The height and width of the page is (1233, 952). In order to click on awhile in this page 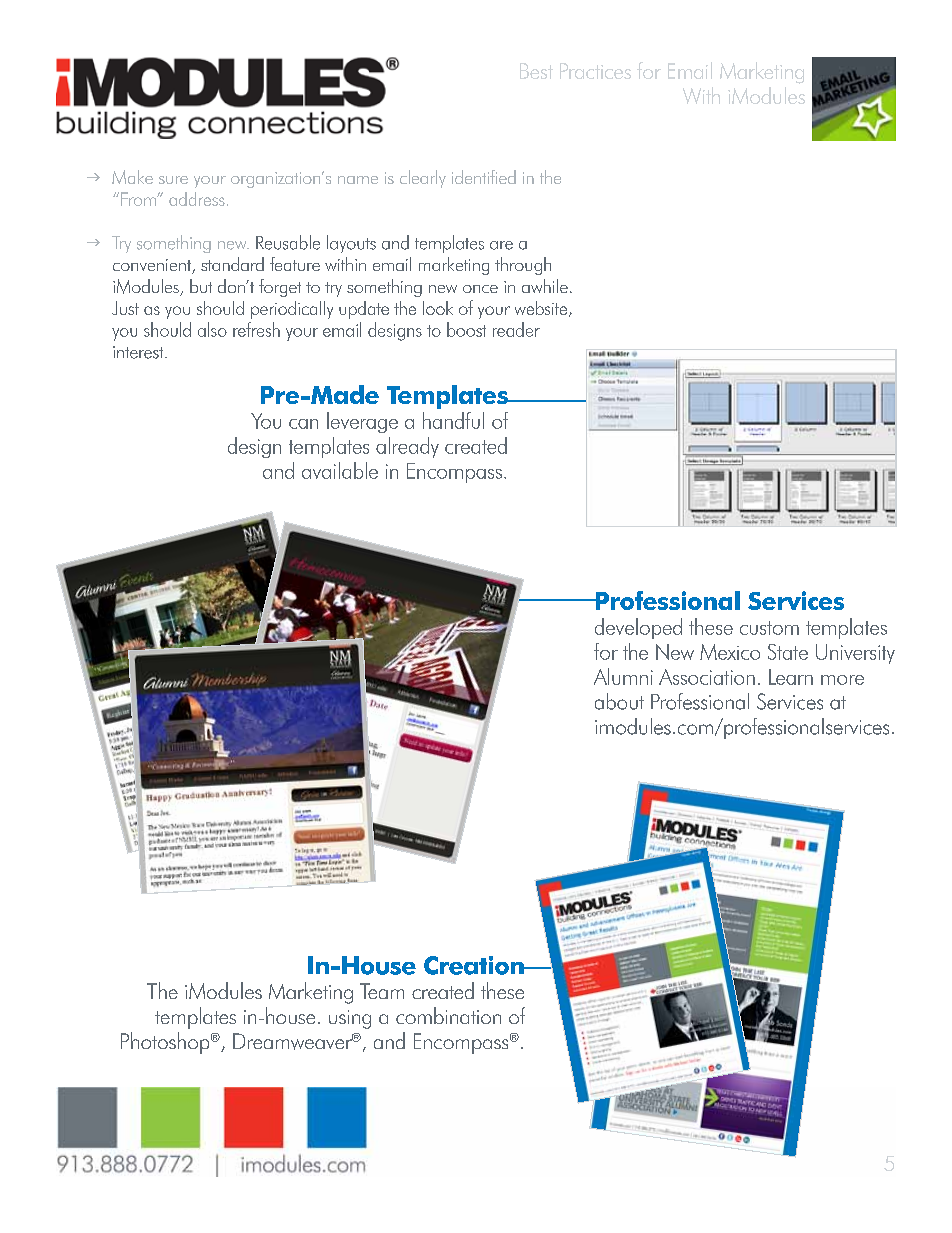, I will do `click(545, 286)`.
